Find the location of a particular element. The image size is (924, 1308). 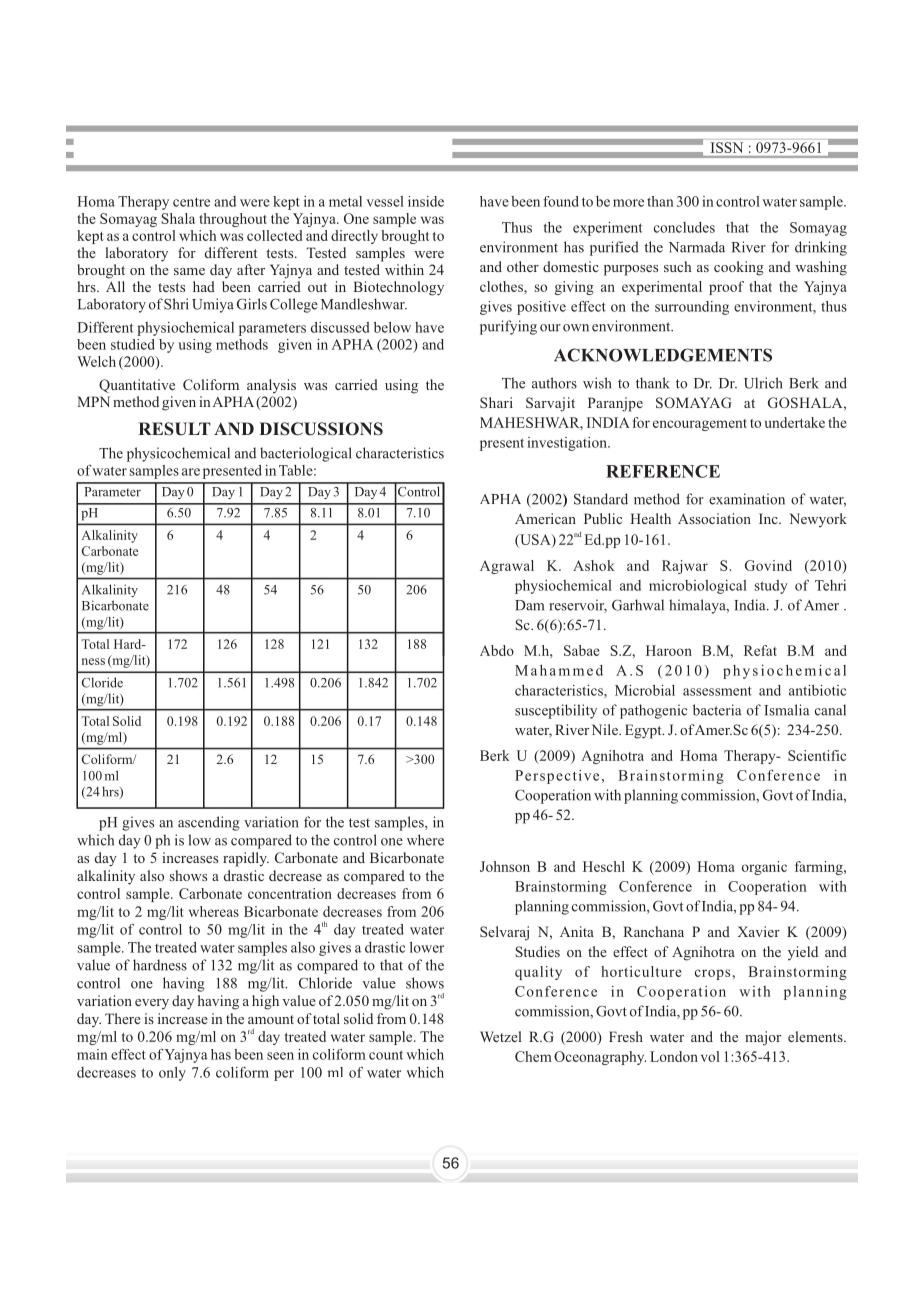

Wetzel is located at coordinates (501, 1036).
